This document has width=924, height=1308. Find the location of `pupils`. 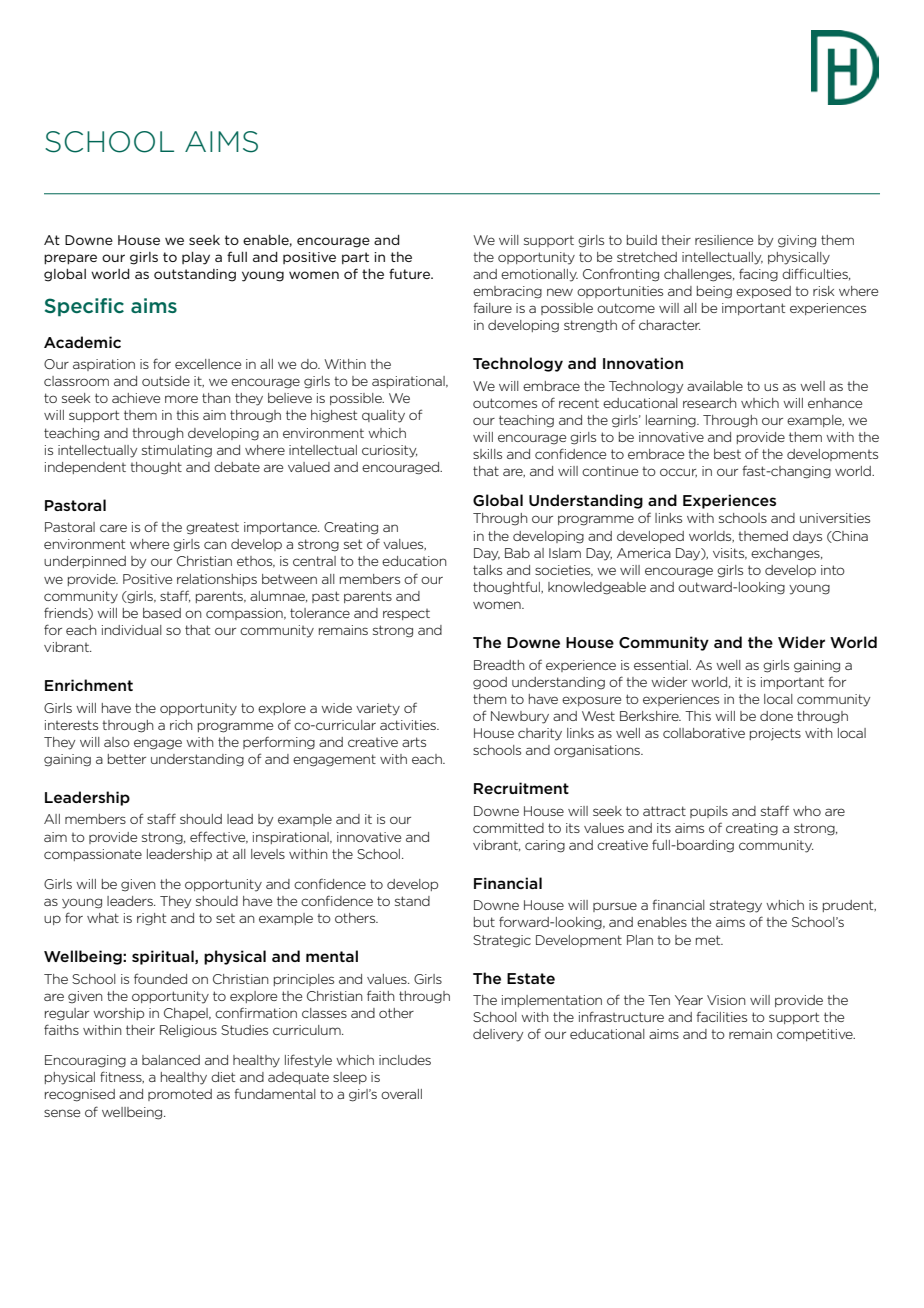

pupils is located at coordinates (709, 812).
